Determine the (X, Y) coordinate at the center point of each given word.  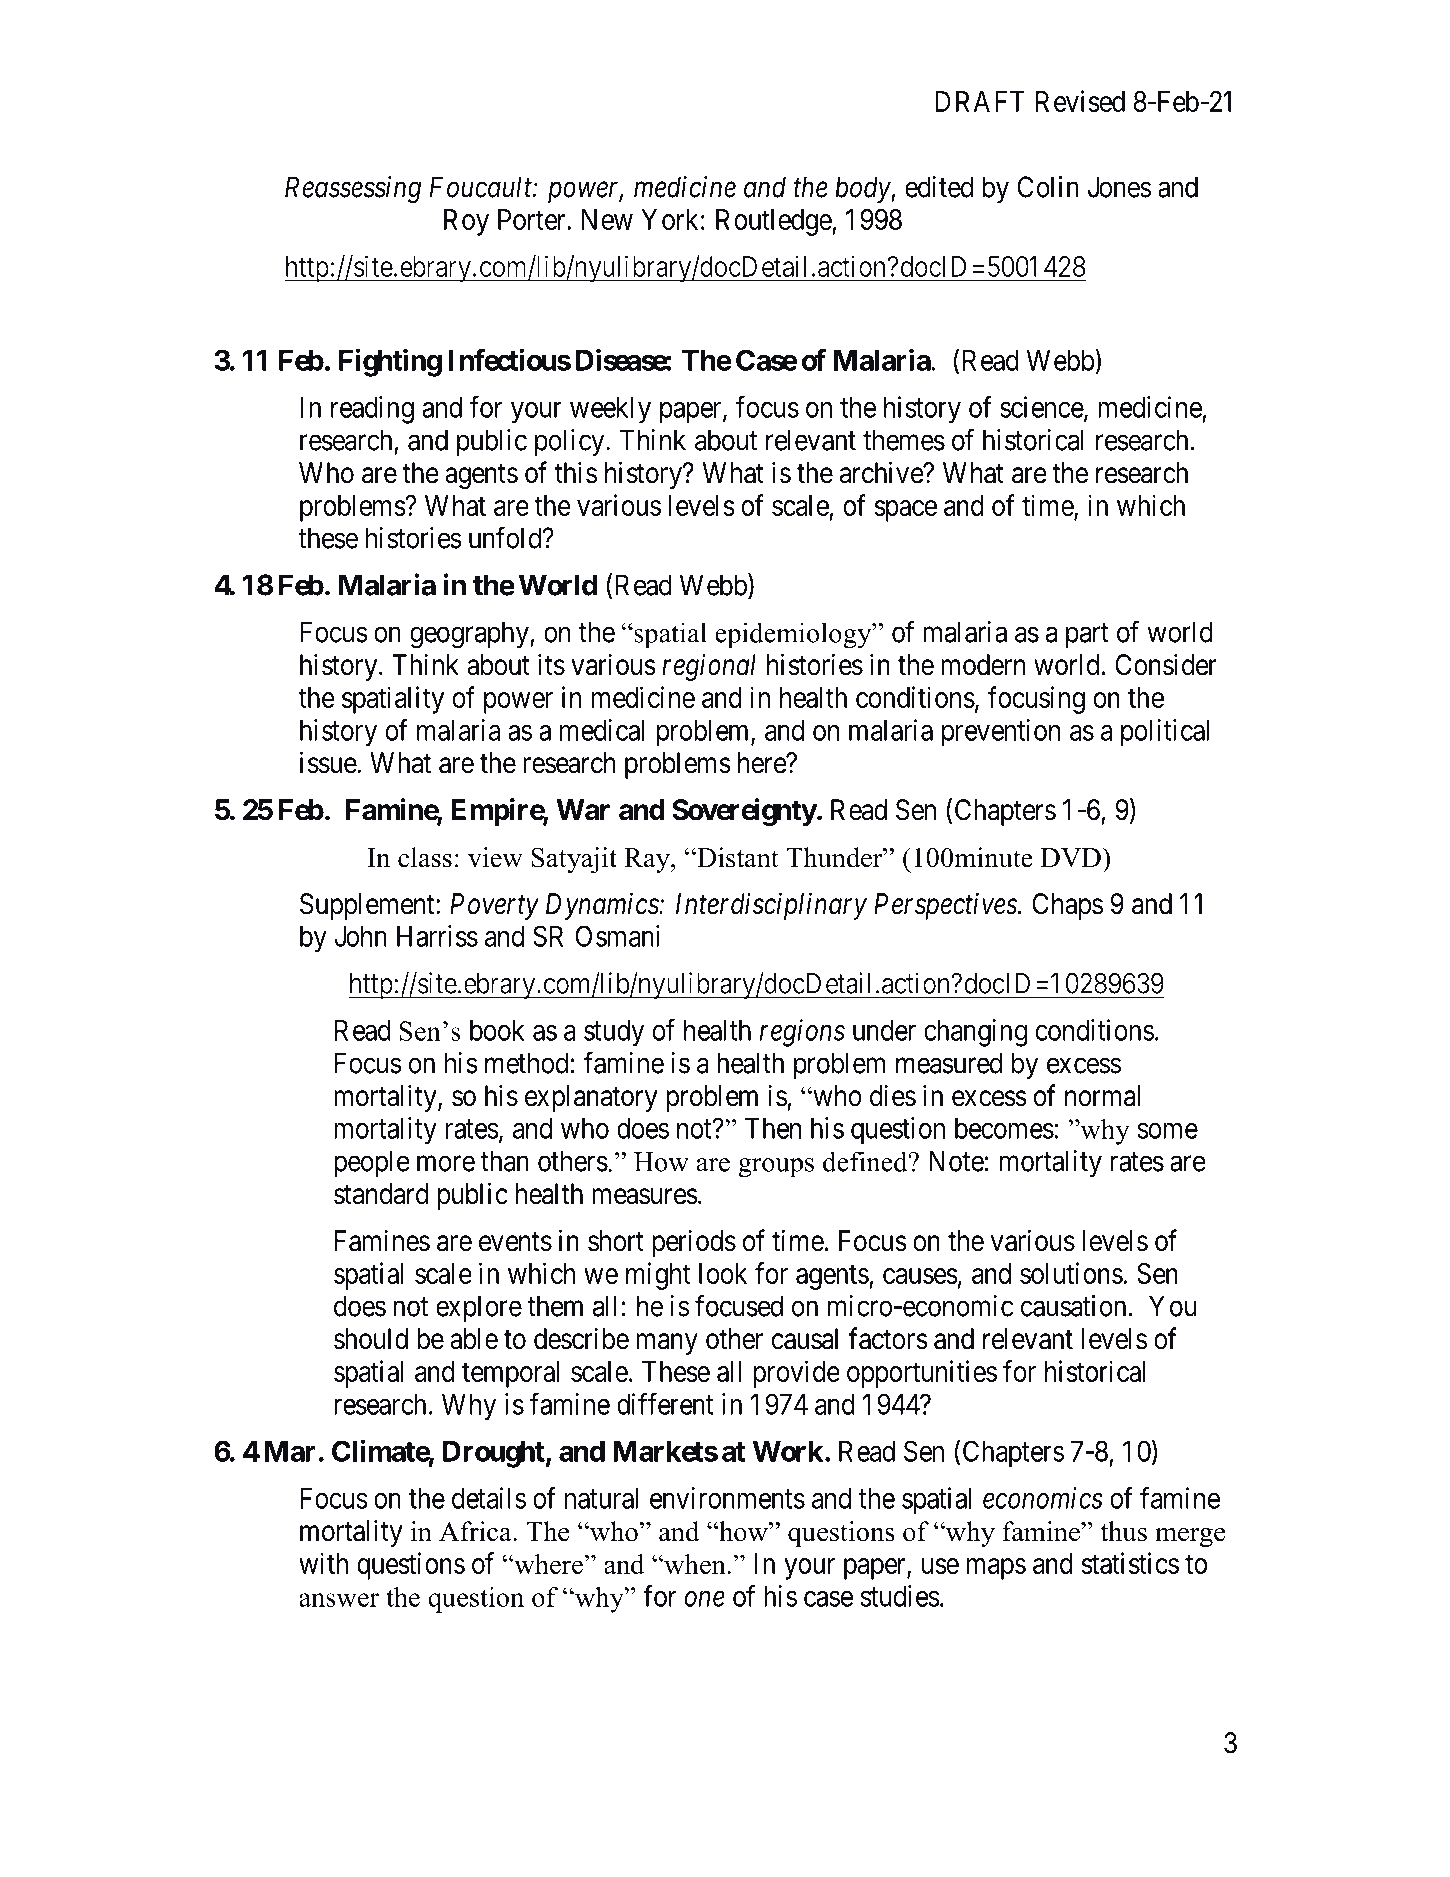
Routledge (774, 222)
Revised (1080, 101)
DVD (1072, 857)
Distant (737, 857)
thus (1124, 1531)
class (425, 857)
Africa (476, 1531)
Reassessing (353, 190)
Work (788, 1451)
